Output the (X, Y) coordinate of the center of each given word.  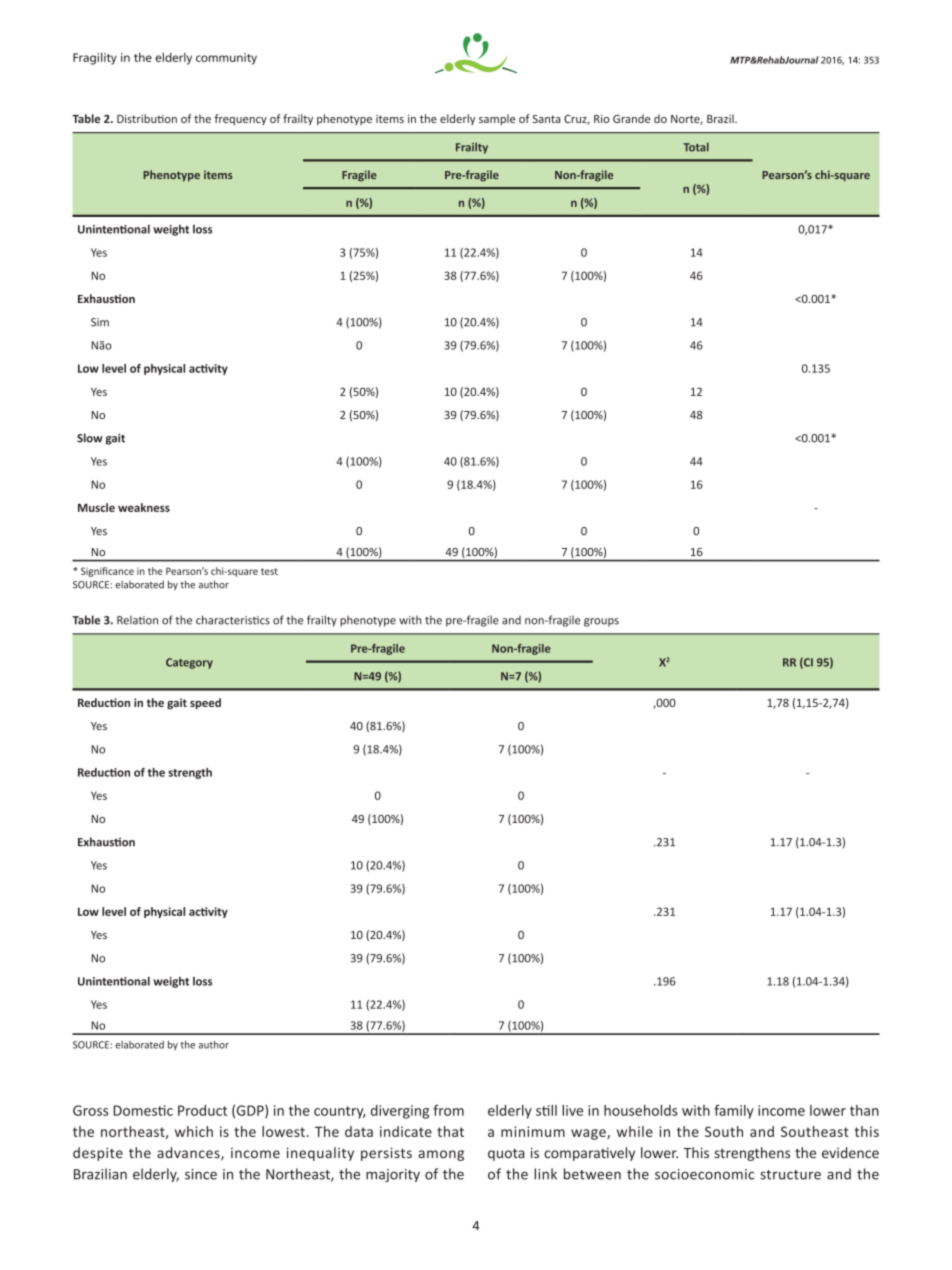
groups (601, 622)
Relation (137, 620)
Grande (632, 118)
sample (497, 119)
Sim (100, 322)
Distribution (147, 118)
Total (696, 147)
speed (205, 703)
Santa (546, 119)
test (269, 571)
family (734, 1112)
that (450, 1131)
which (194, 1131)
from (448, 1110)
